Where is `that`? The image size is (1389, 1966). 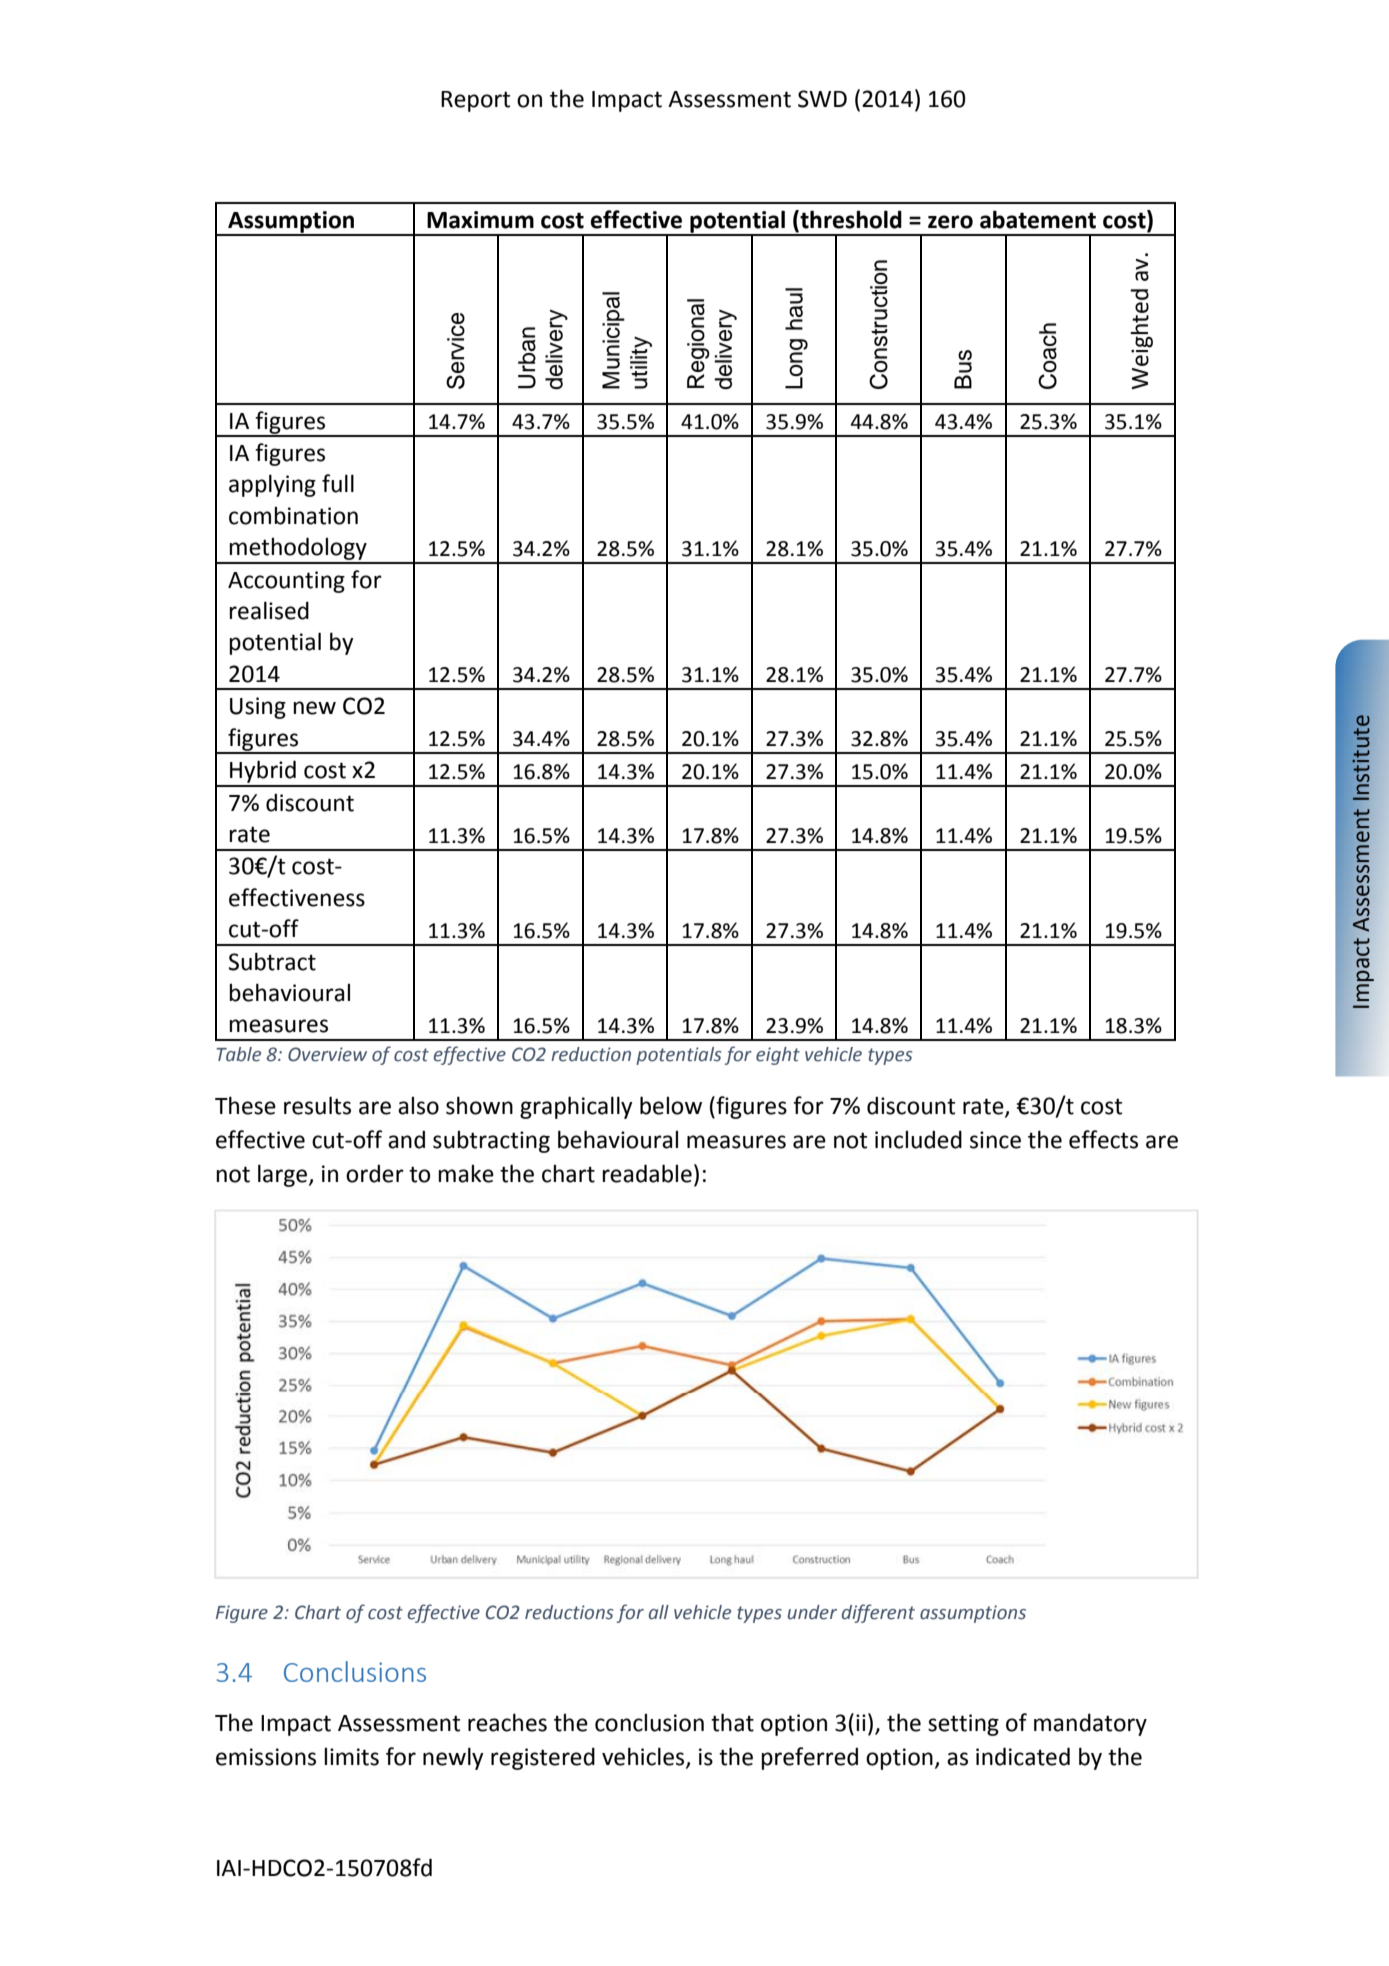 that is located at coordinates (732, 1722).
